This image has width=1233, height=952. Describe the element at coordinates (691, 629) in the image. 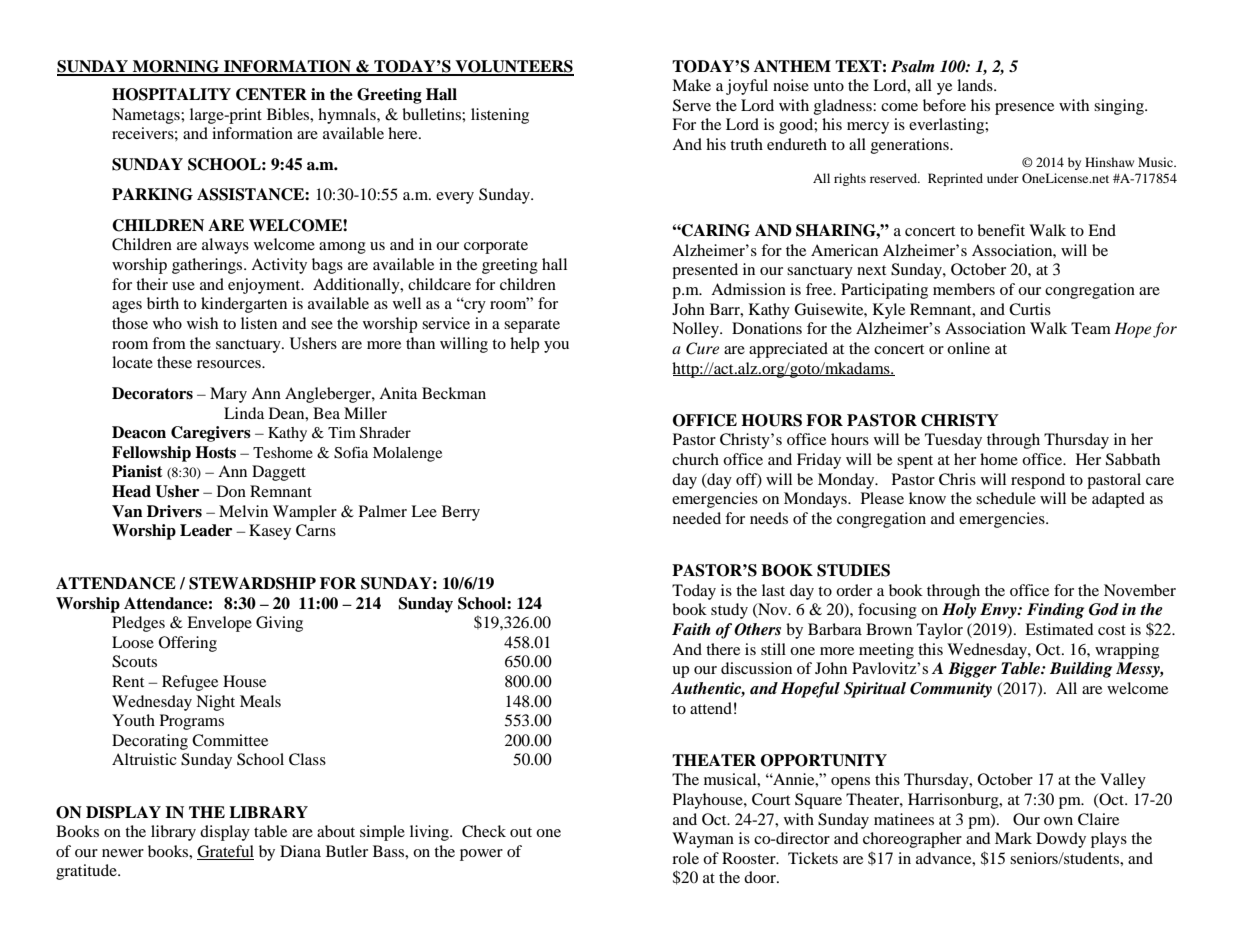

I see `Faith` at that location.
